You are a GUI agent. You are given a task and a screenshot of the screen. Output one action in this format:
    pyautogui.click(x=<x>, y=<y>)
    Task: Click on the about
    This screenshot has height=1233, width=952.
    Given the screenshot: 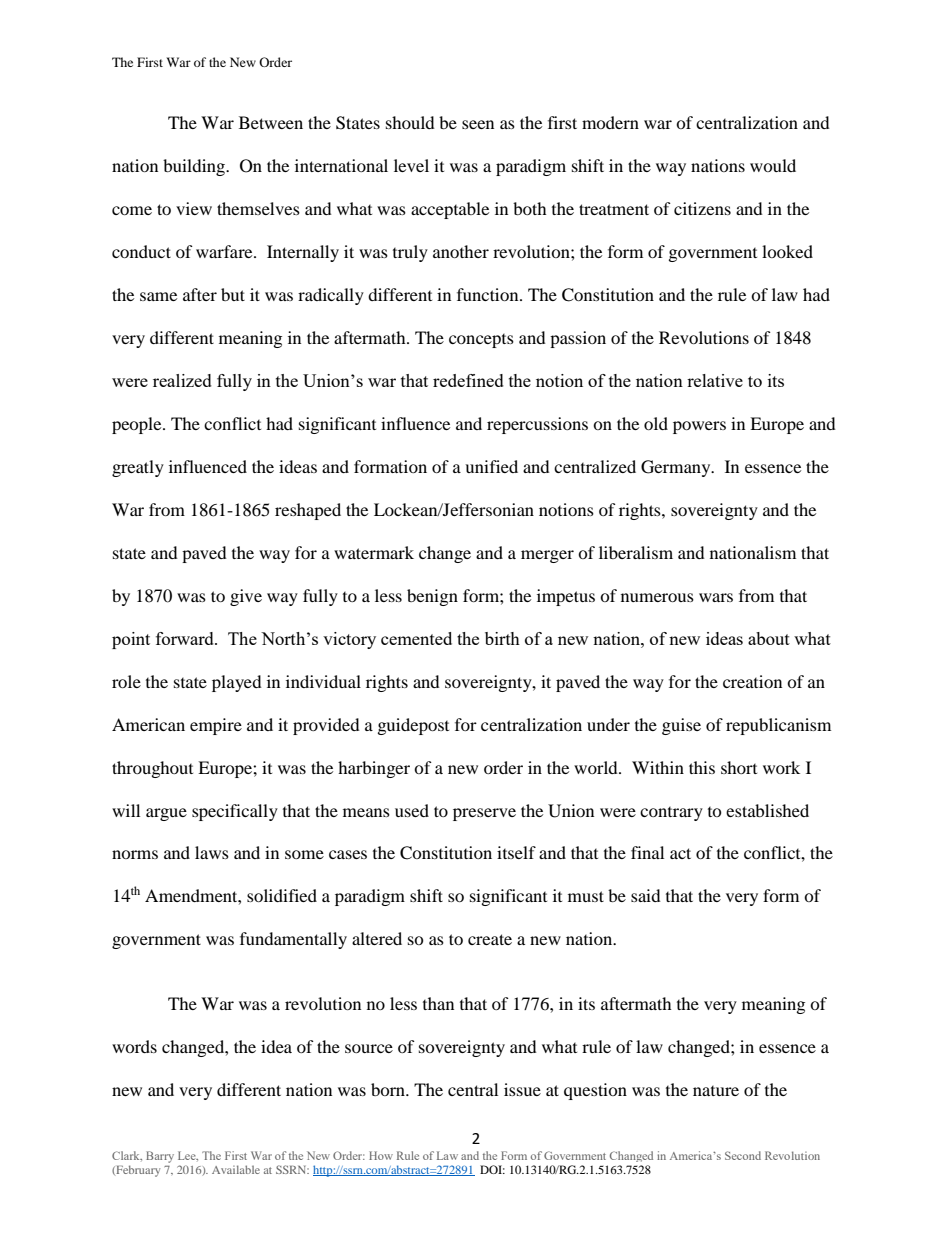 What is the action you would take?
    pyautogui.click(x=769, y=638)
